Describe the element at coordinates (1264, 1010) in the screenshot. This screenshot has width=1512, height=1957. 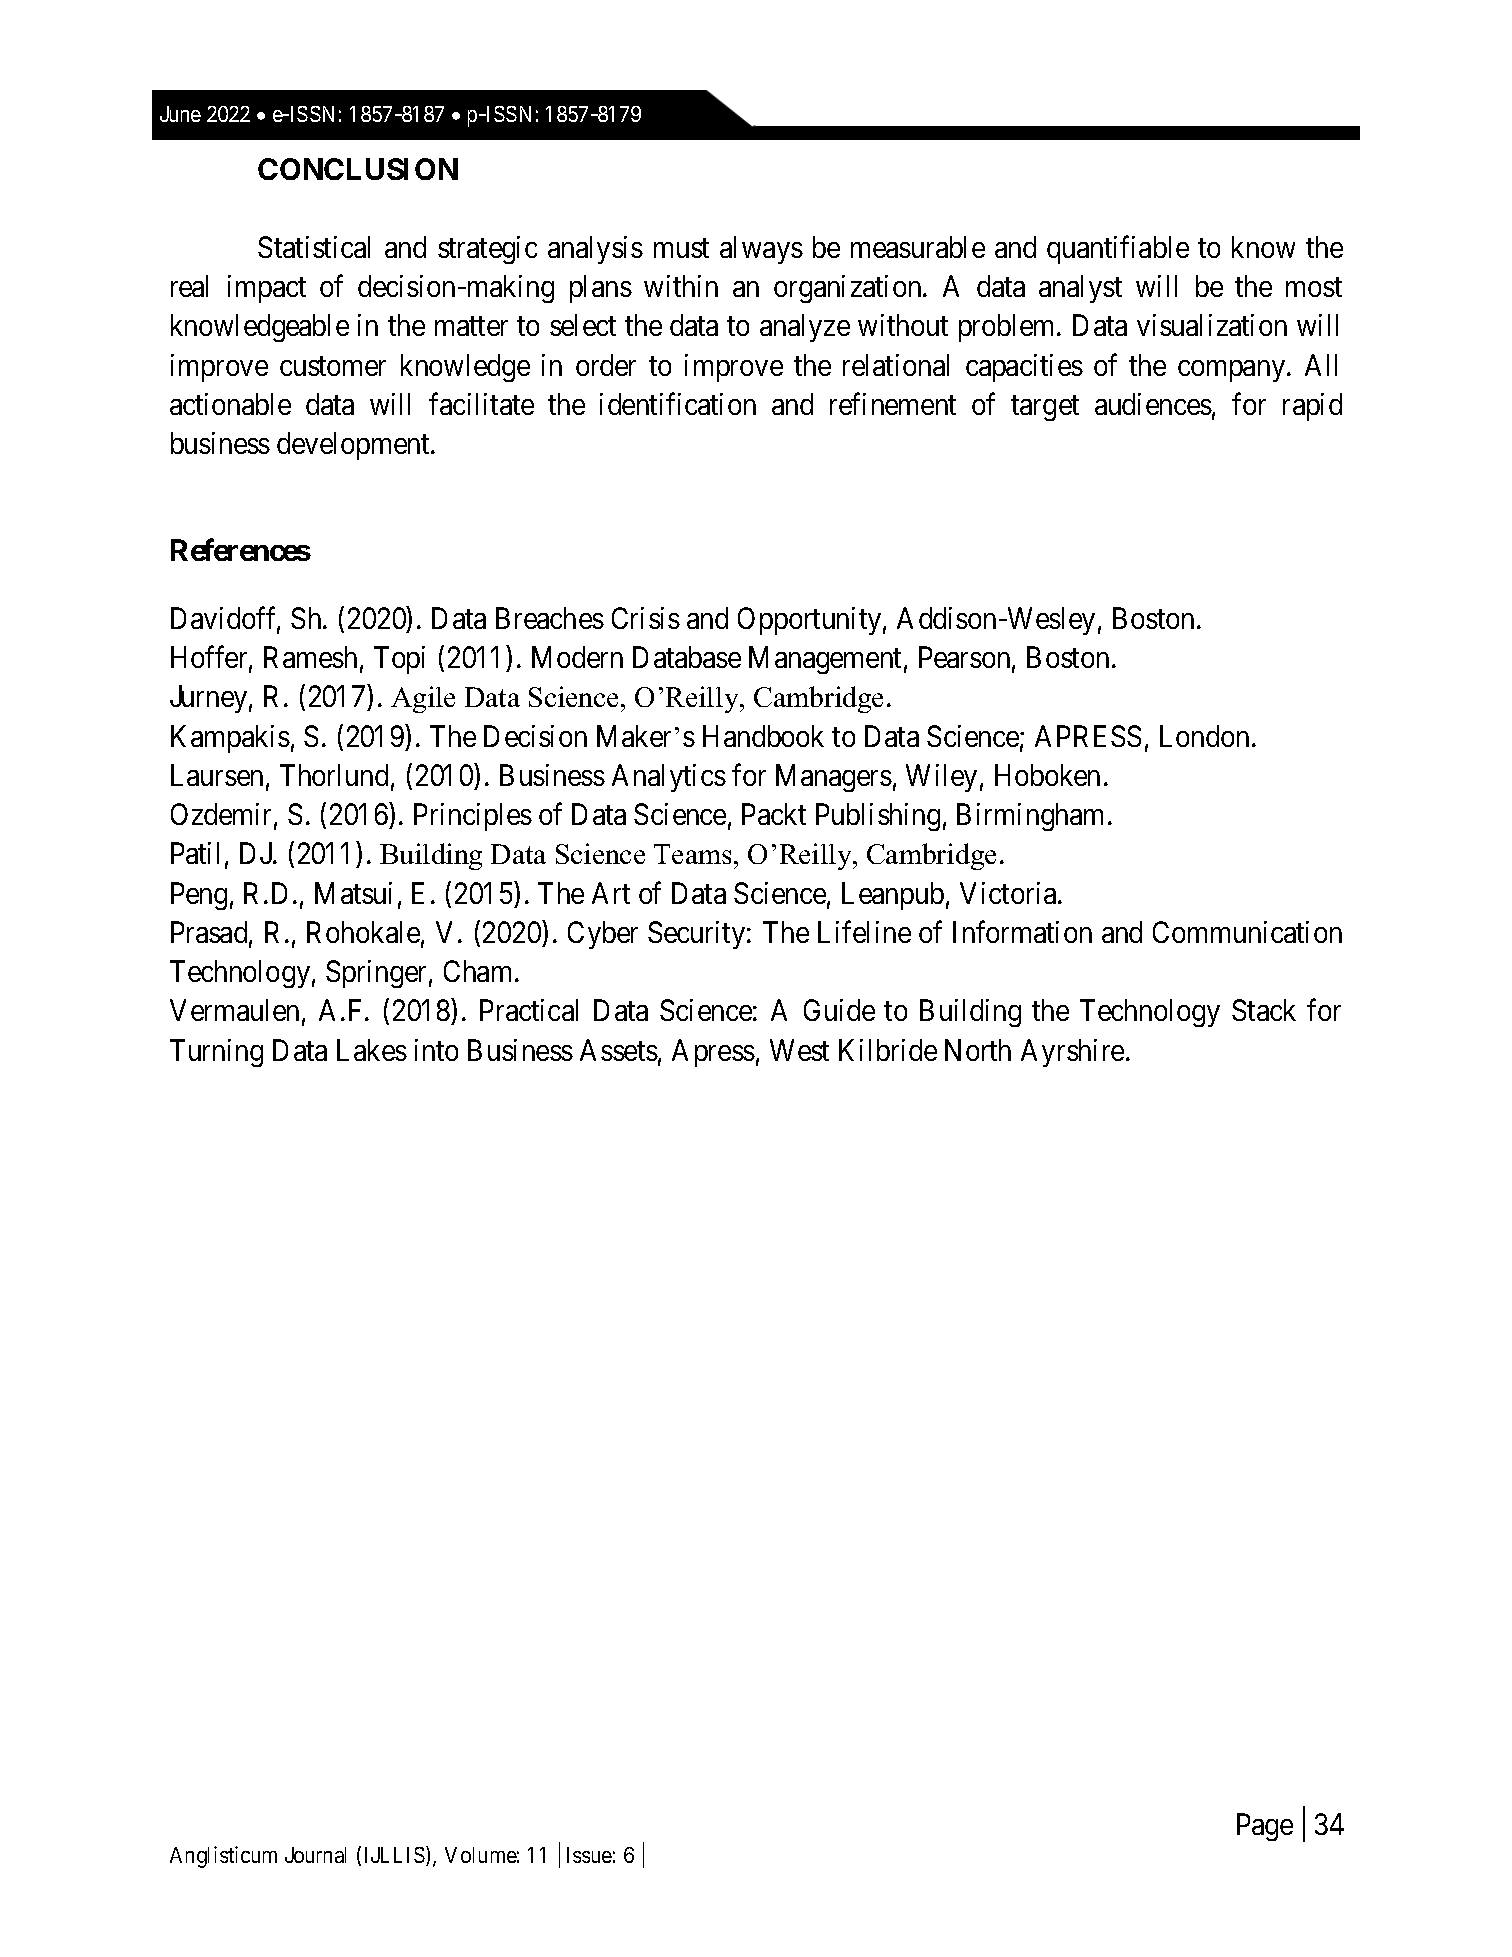
I see `Stack` at that location.
